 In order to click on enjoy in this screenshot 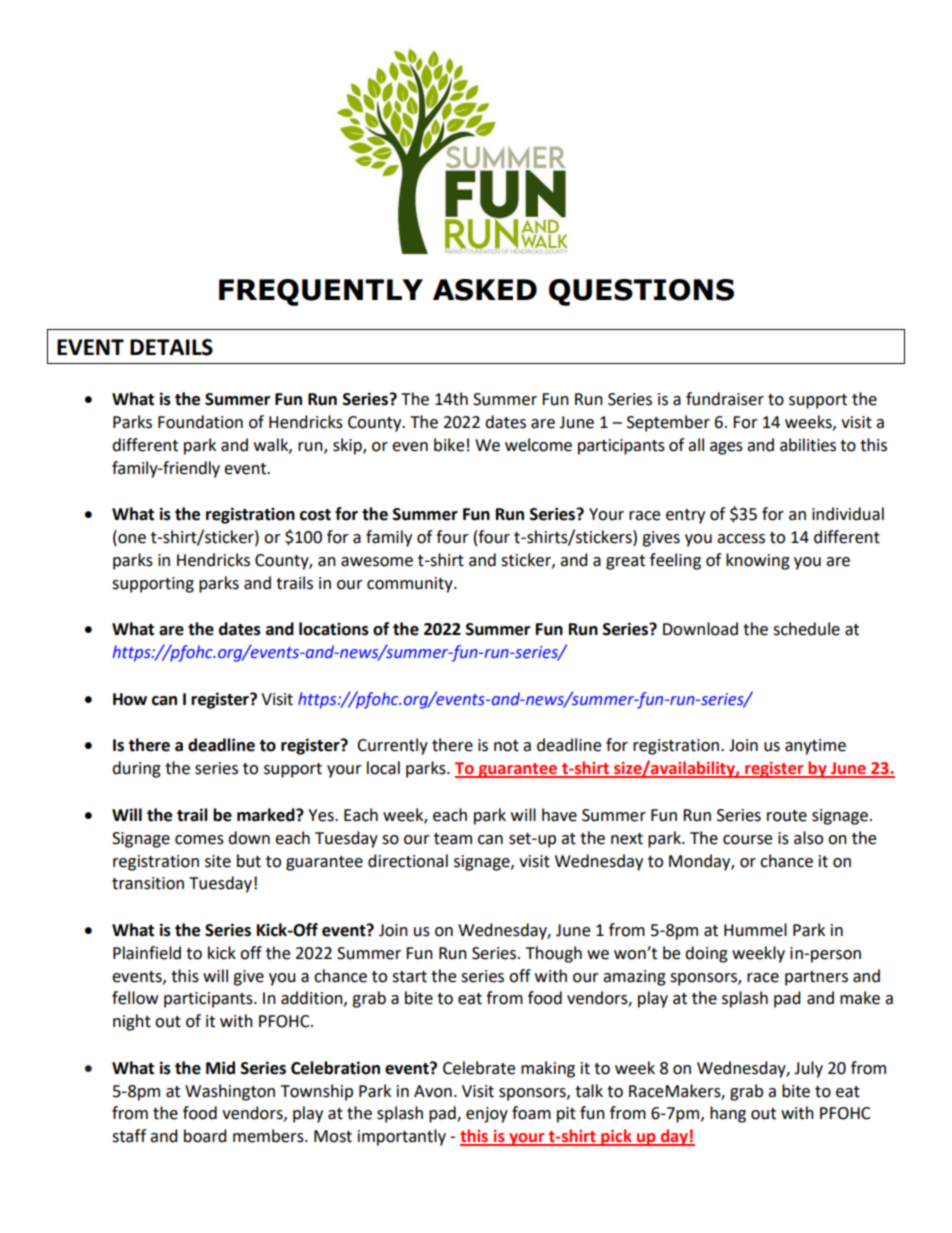, I will do `click(487, 1115)`.
